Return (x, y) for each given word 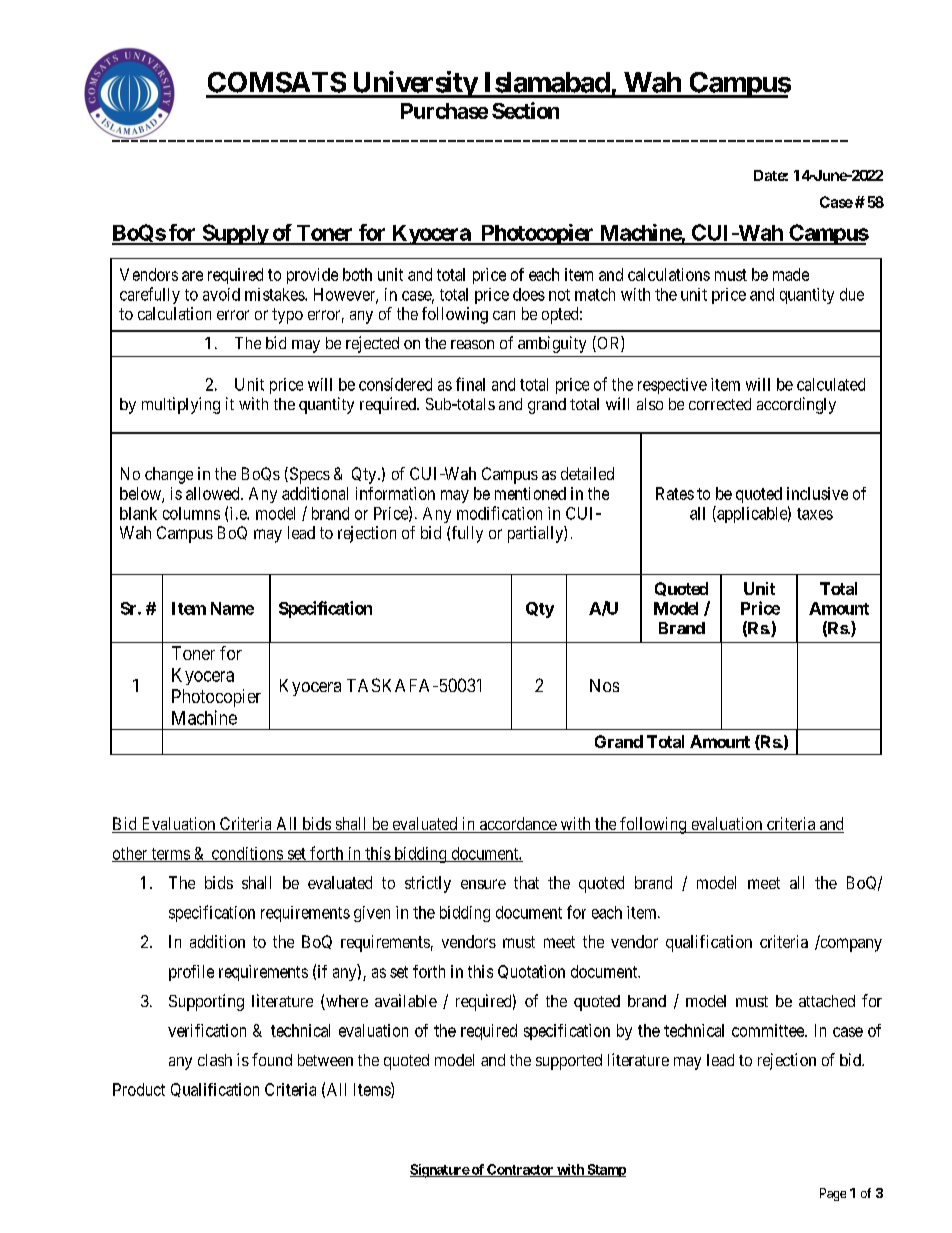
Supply (234, 234)
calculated (831, 384)
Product (139, 1089)
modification (499, 513)
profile (191, 973)
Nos (604, 685)
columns (191, 513)
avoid (221, 294)
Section (525, 110)
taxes (815, 514)
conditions (247, 854)
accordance (517, 825)
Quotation (531, 972)
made (791, 274)
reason (472, 344)
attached (827, 1001)
